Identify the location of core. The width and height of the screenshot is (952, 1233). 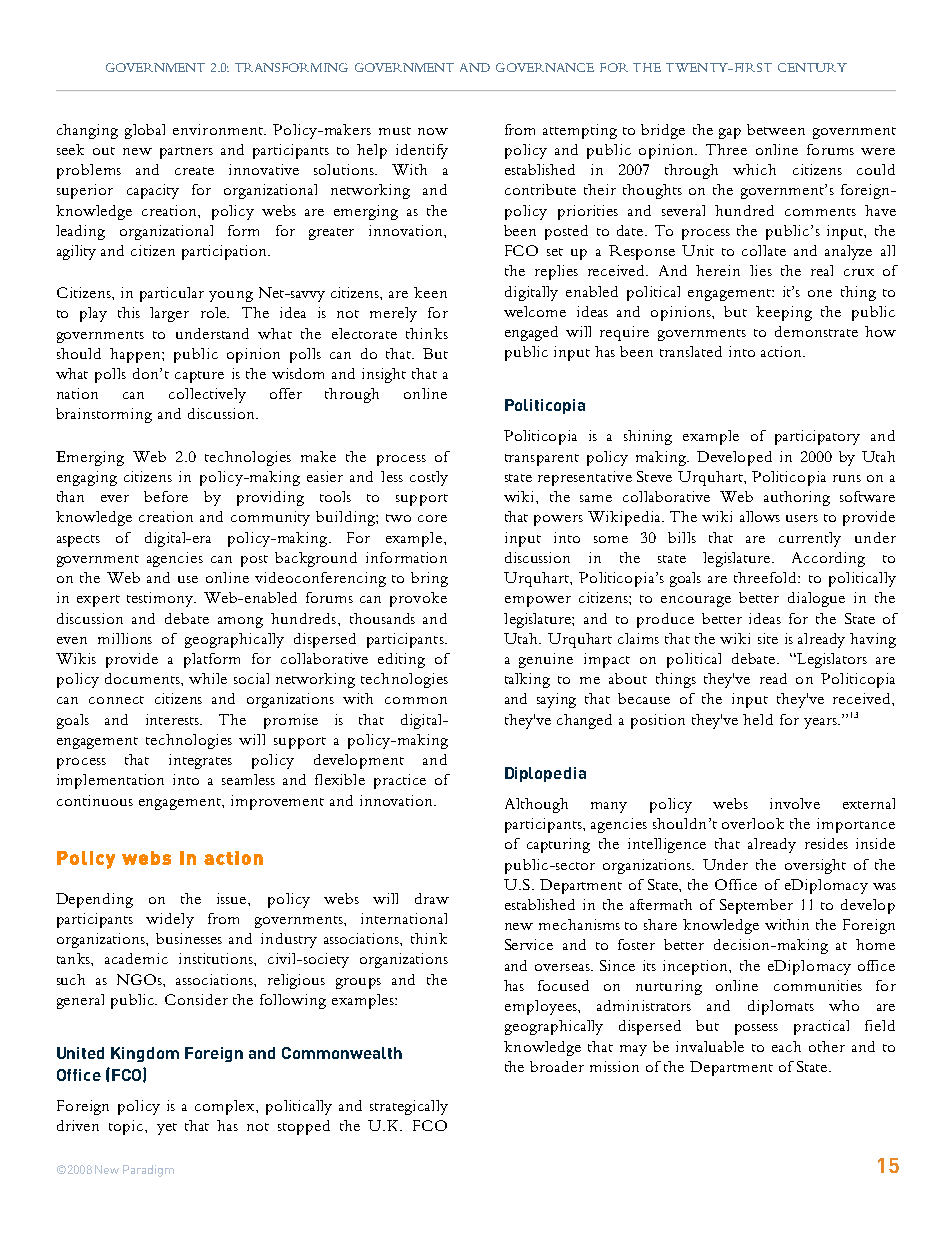
(432, 518).
